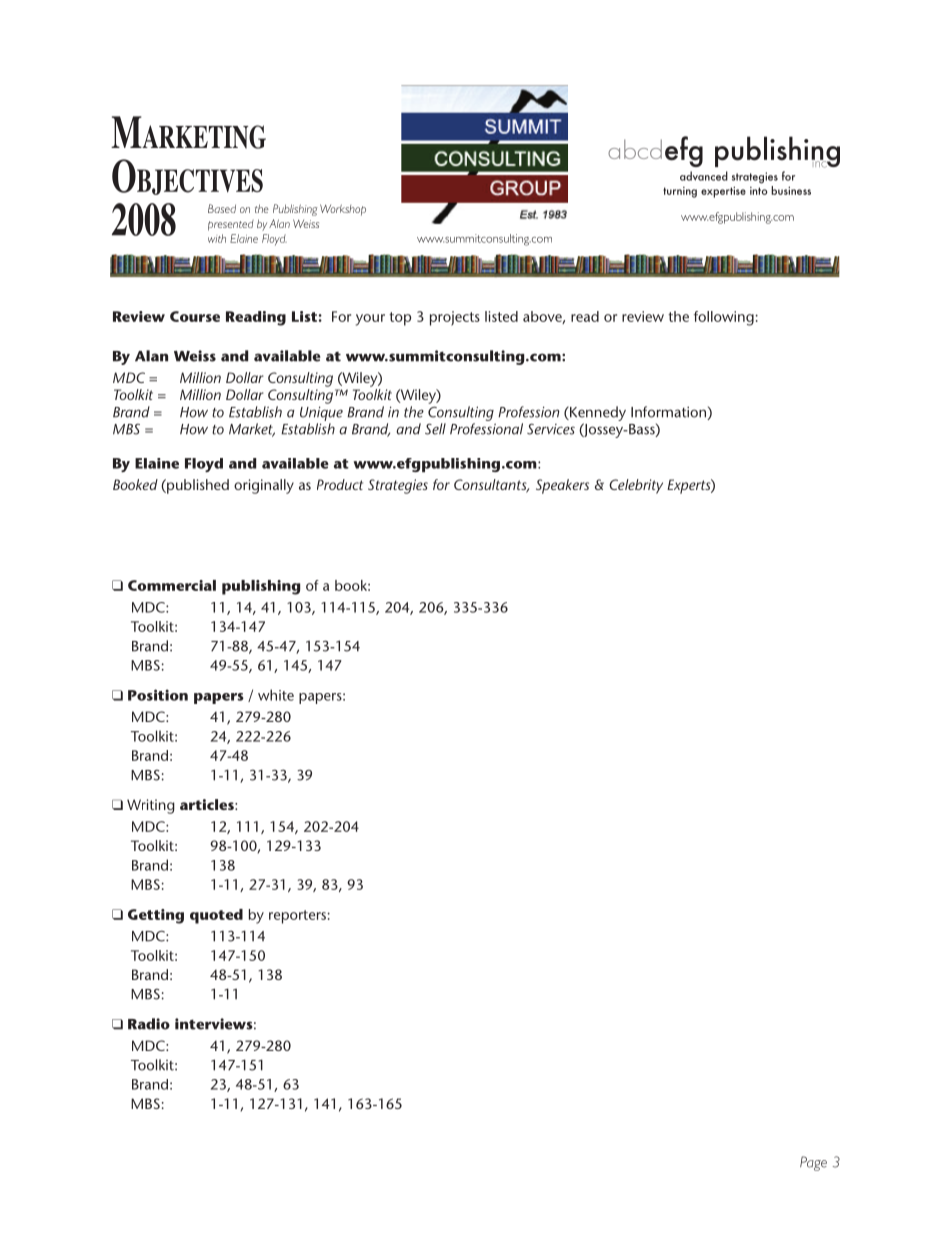  What do you see at coordinates (813, 1163) in the document?
I see `Page` at bounding box center [813, 1163].
